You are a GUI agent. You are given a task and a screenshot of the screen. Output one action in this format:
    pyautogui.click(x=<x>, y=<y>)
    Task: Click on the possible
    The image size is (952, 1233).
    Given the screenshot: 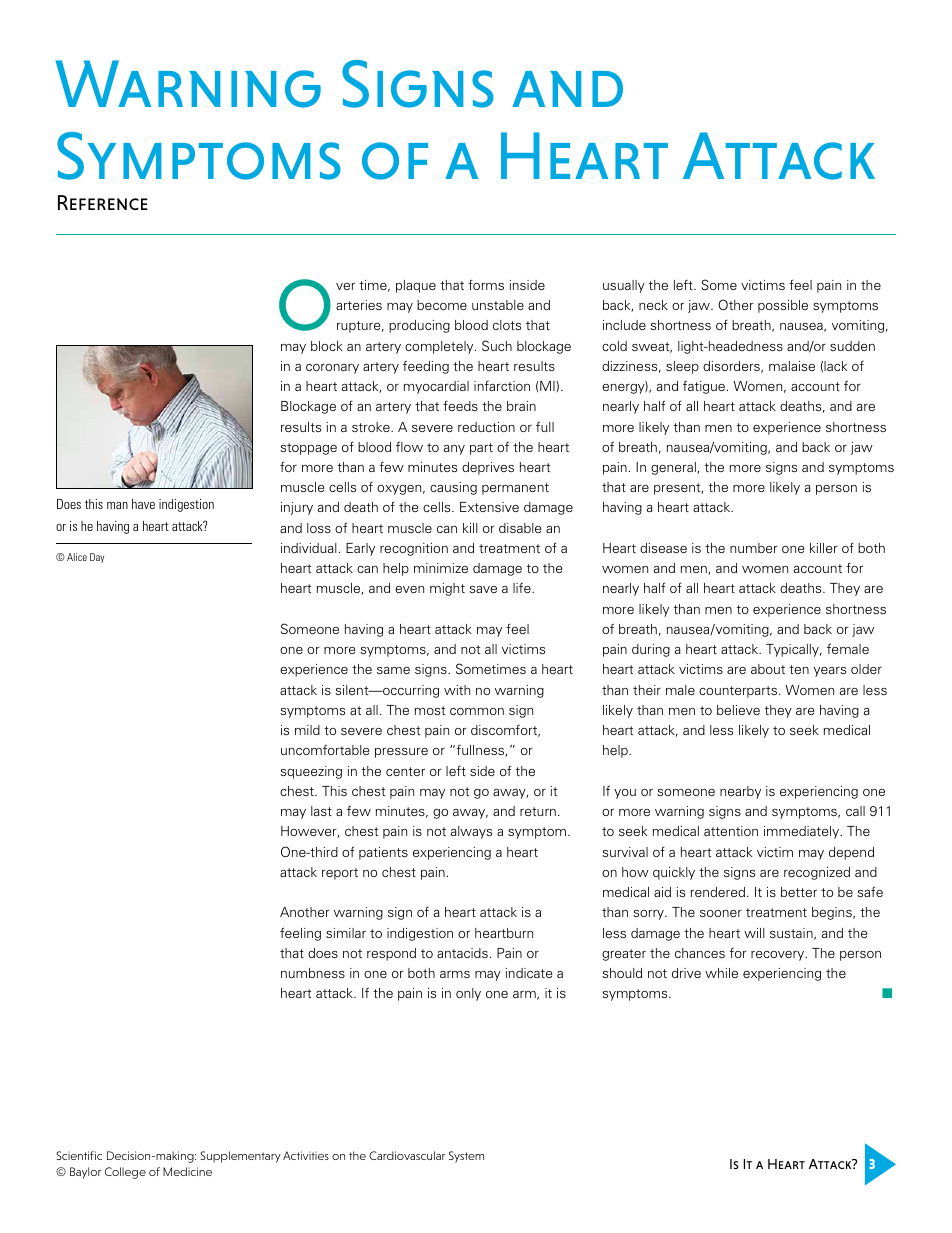 What is the action you would take?
    pyautogui.click(x=783, y=306)
